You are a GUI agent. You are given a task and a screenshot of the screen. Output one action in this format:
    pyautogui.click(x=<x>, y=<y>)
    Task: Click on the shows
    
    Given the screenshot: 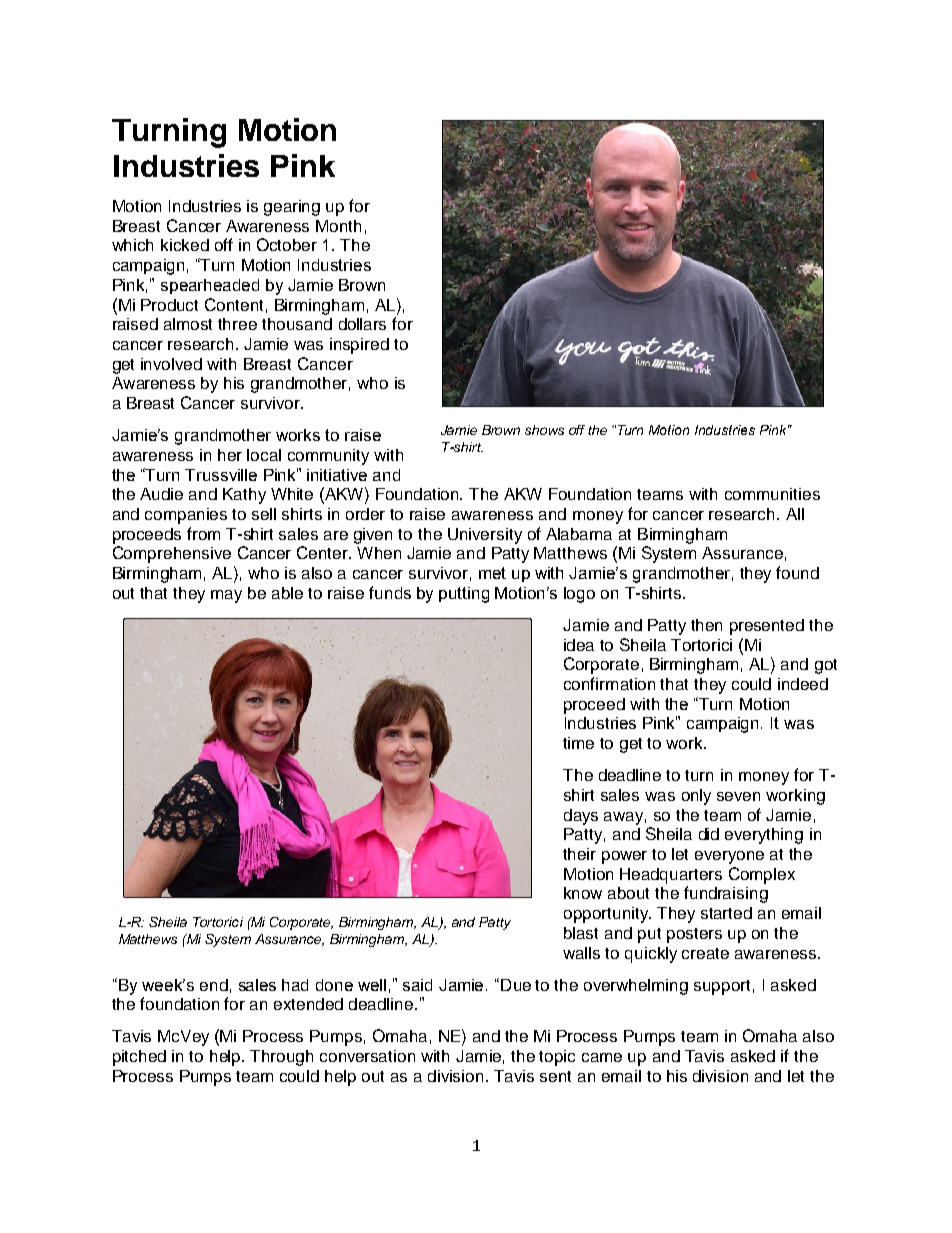 What is the action you would take?
    pyautogui.click(x=544, y=430)
